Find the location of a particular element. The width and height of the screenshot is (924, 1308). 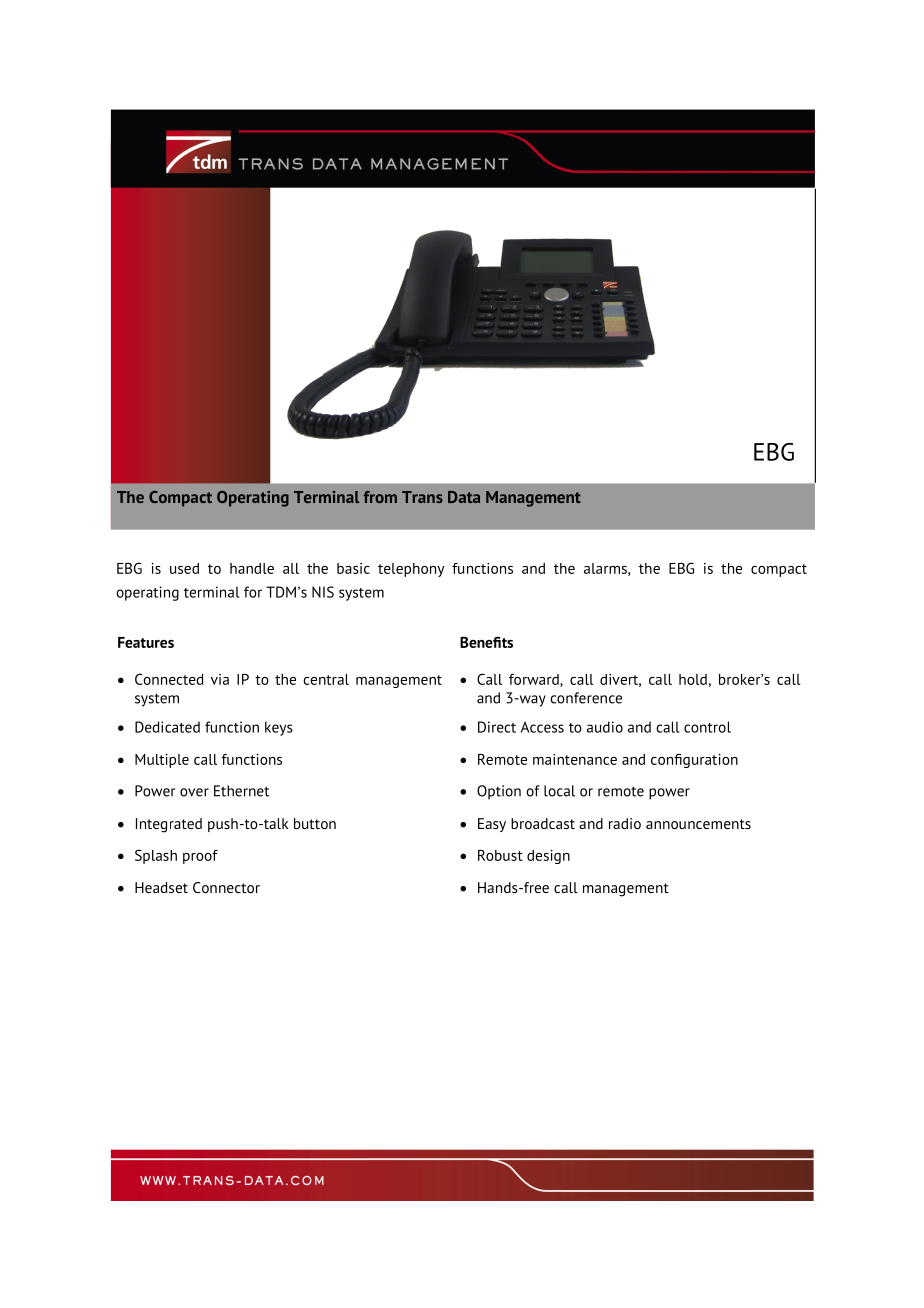

Benefits is located at coordinates (486, 642).
